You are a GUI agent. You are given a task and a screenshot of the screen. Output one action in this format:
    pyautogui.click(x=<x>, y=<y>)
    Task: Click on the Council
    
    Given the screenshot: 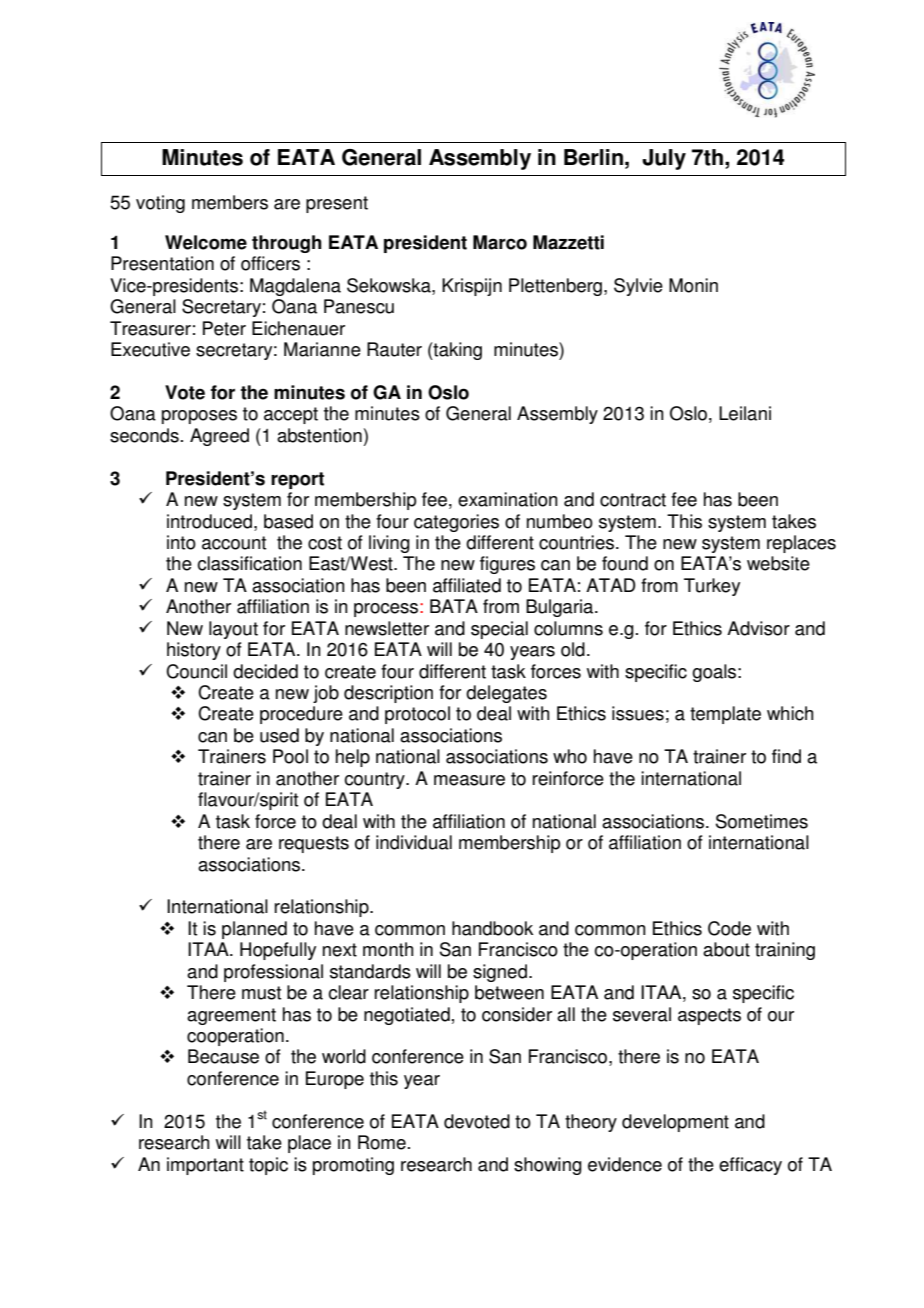 What is the action you would take?
    pyautogui.click(x=196, y=671)
